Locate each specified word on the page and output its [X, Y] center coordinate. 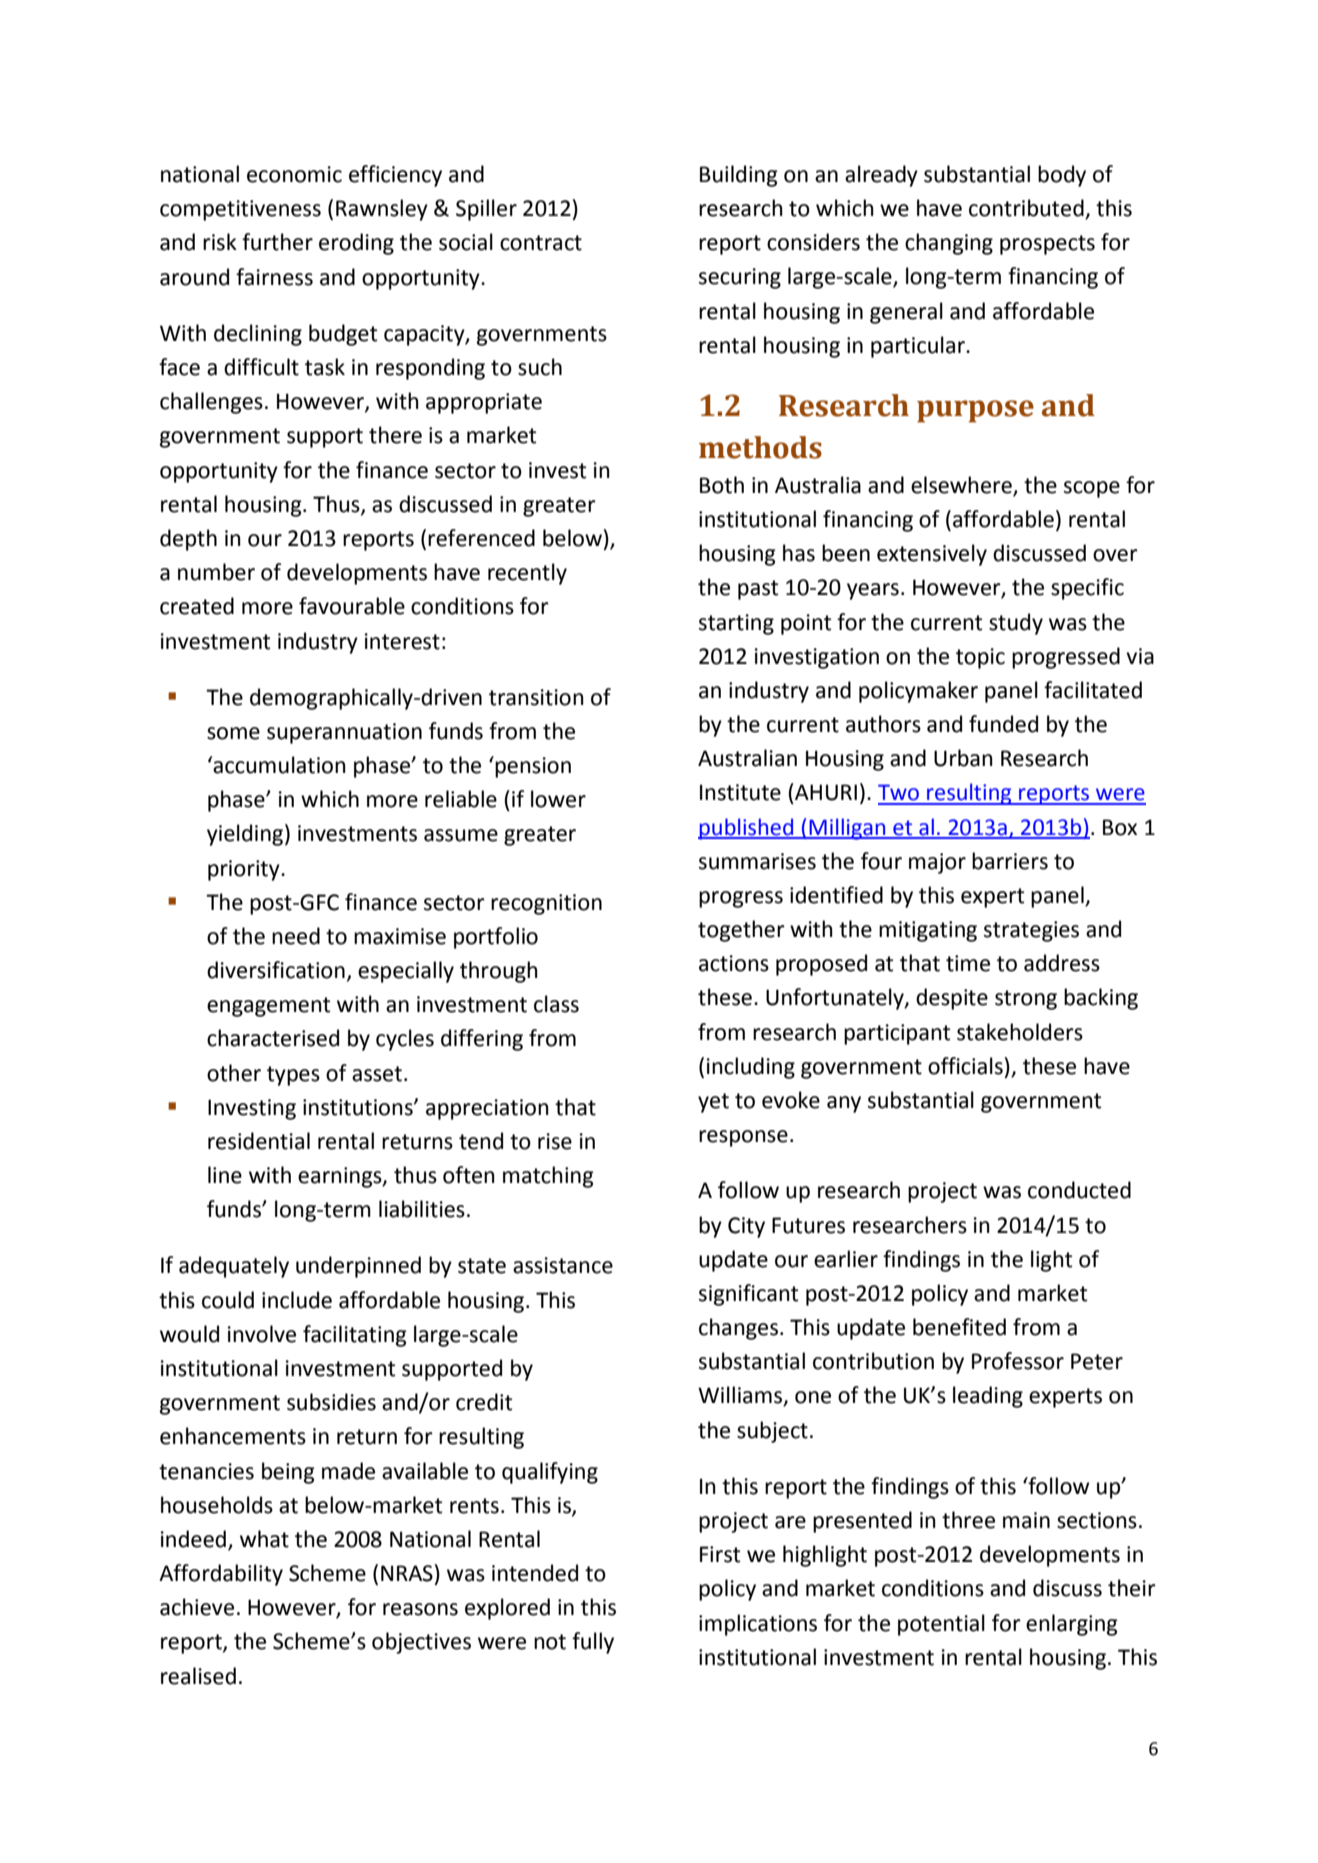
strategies [1031, 931]
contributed [1027, 209]
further [277, 242]
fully [593, 1643]
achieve [197, 1607]
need [296, 936]
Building [739, 176]
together [741, 931]
